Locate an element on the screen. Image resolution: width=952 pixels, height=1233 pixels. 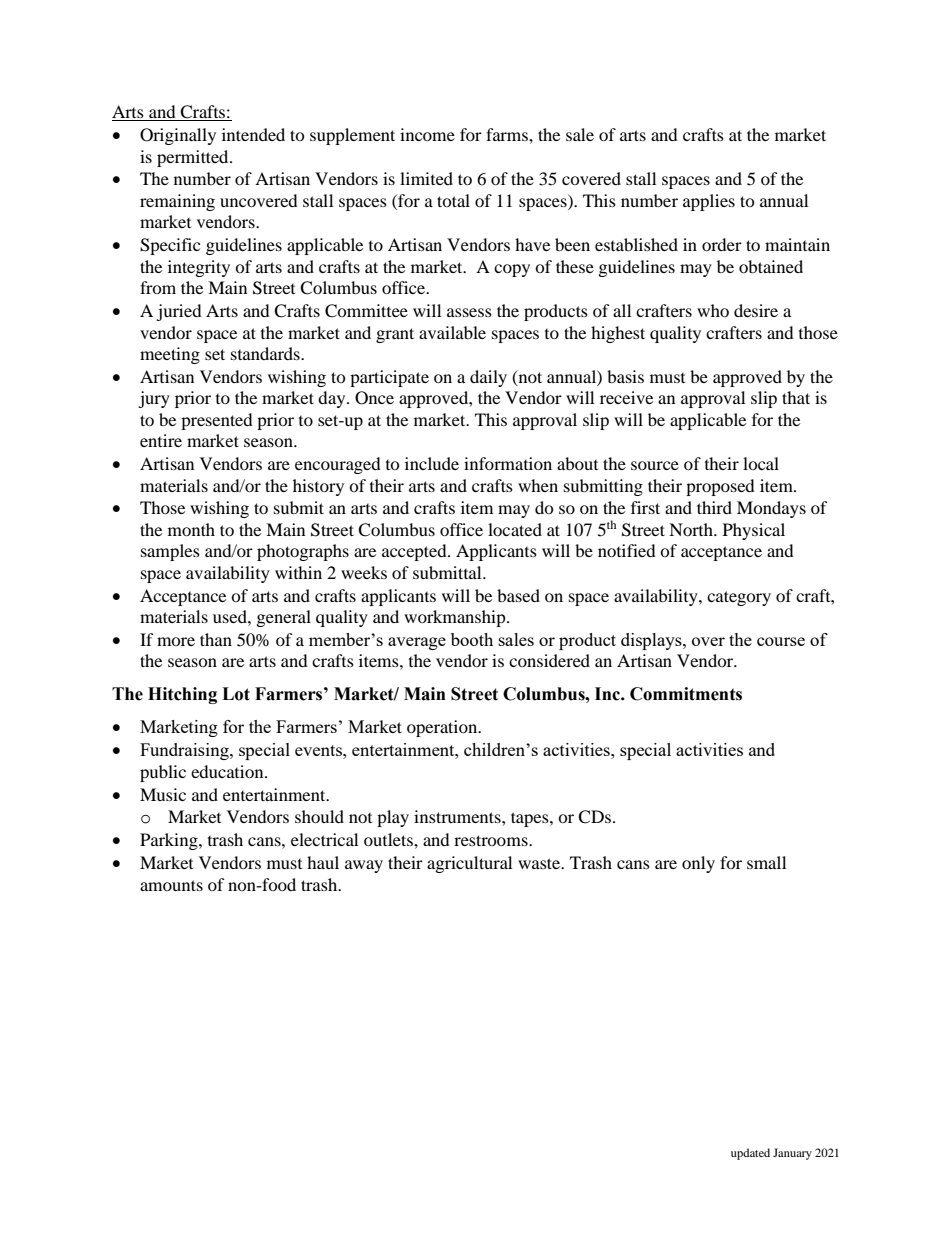
applies is located at coordinates (709, 202).
